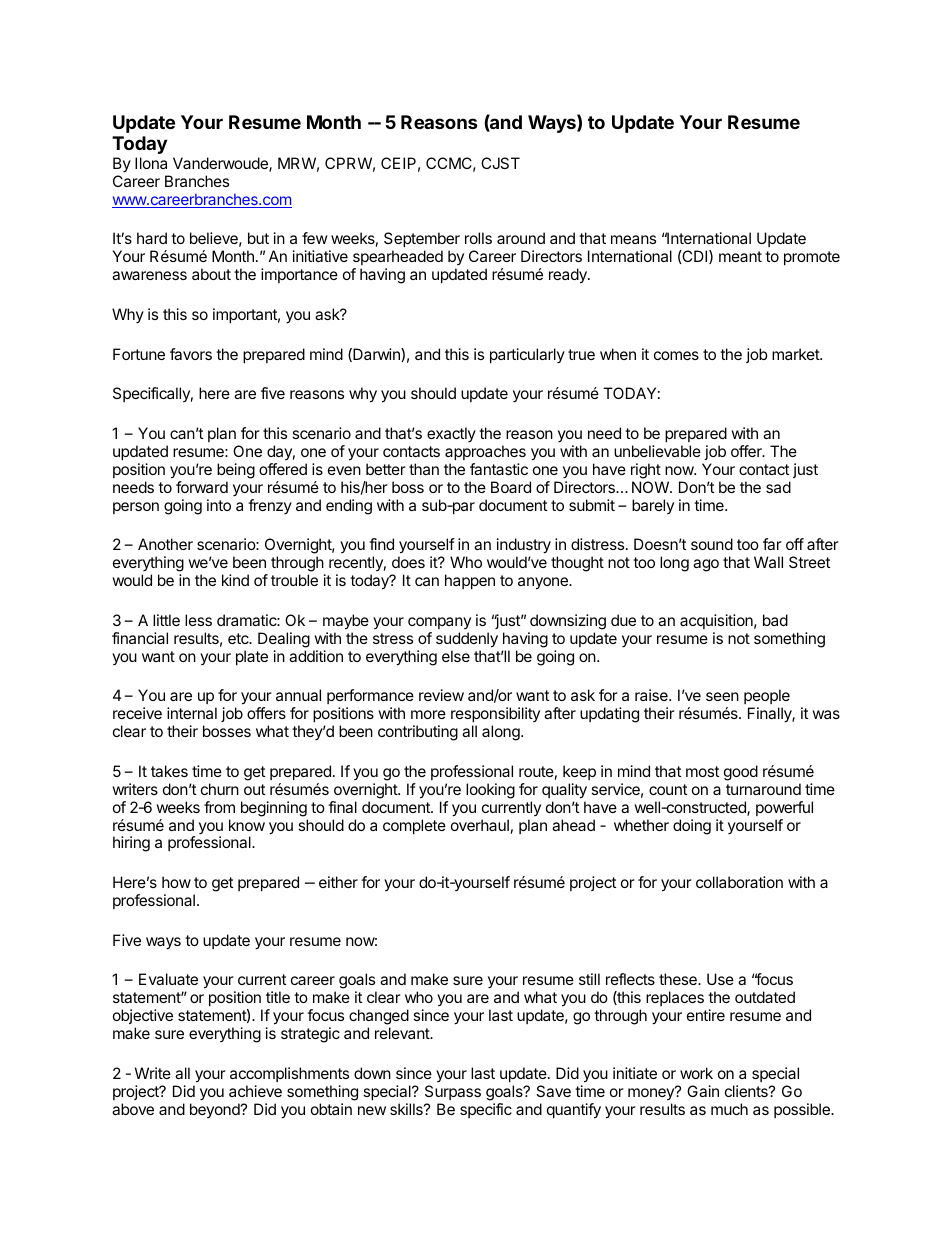 The width and height of the screenshot is (952, 1233). I want to click on seen, so click(722, 696).
